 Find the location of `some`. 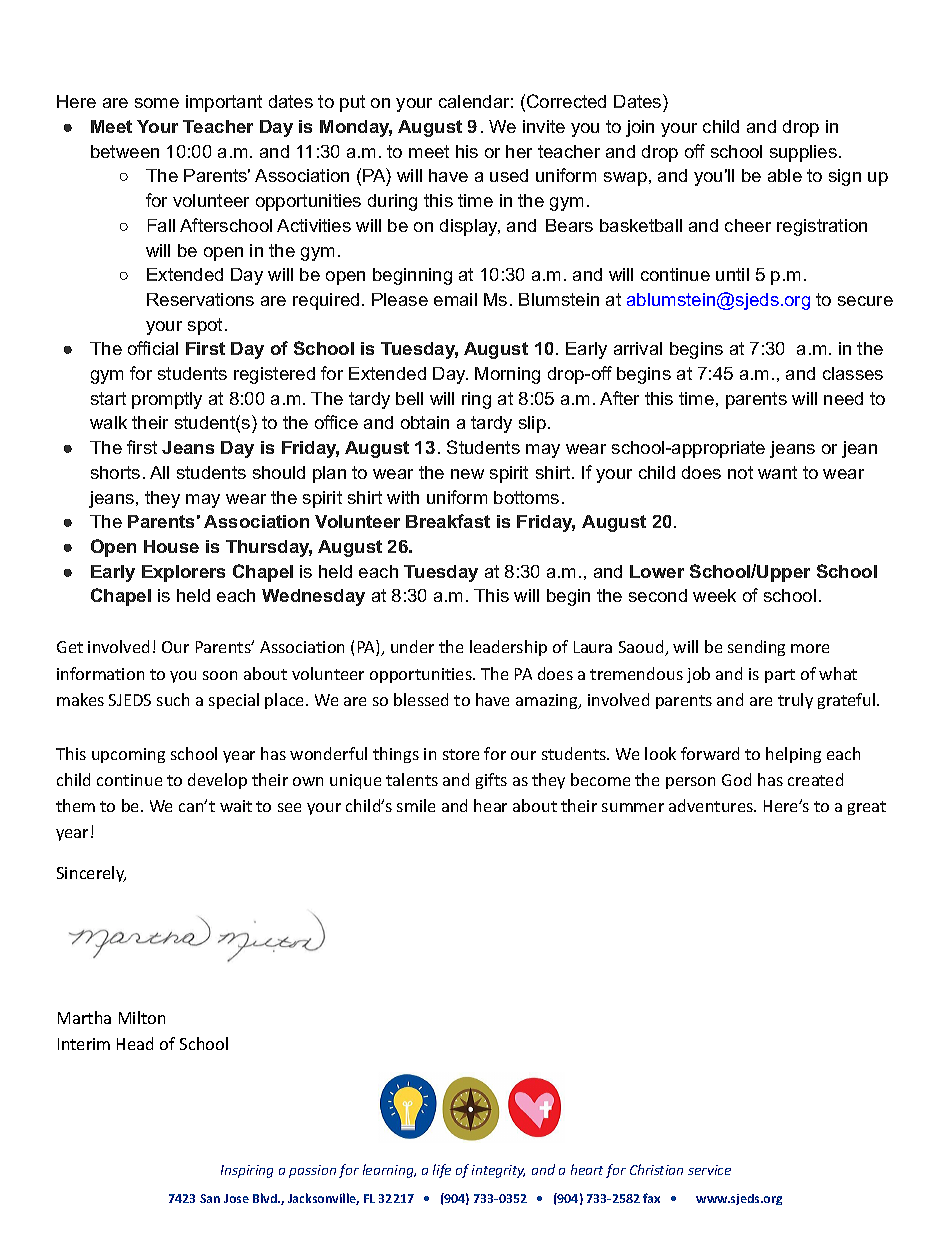

some is located at coordinates (157, 103).
